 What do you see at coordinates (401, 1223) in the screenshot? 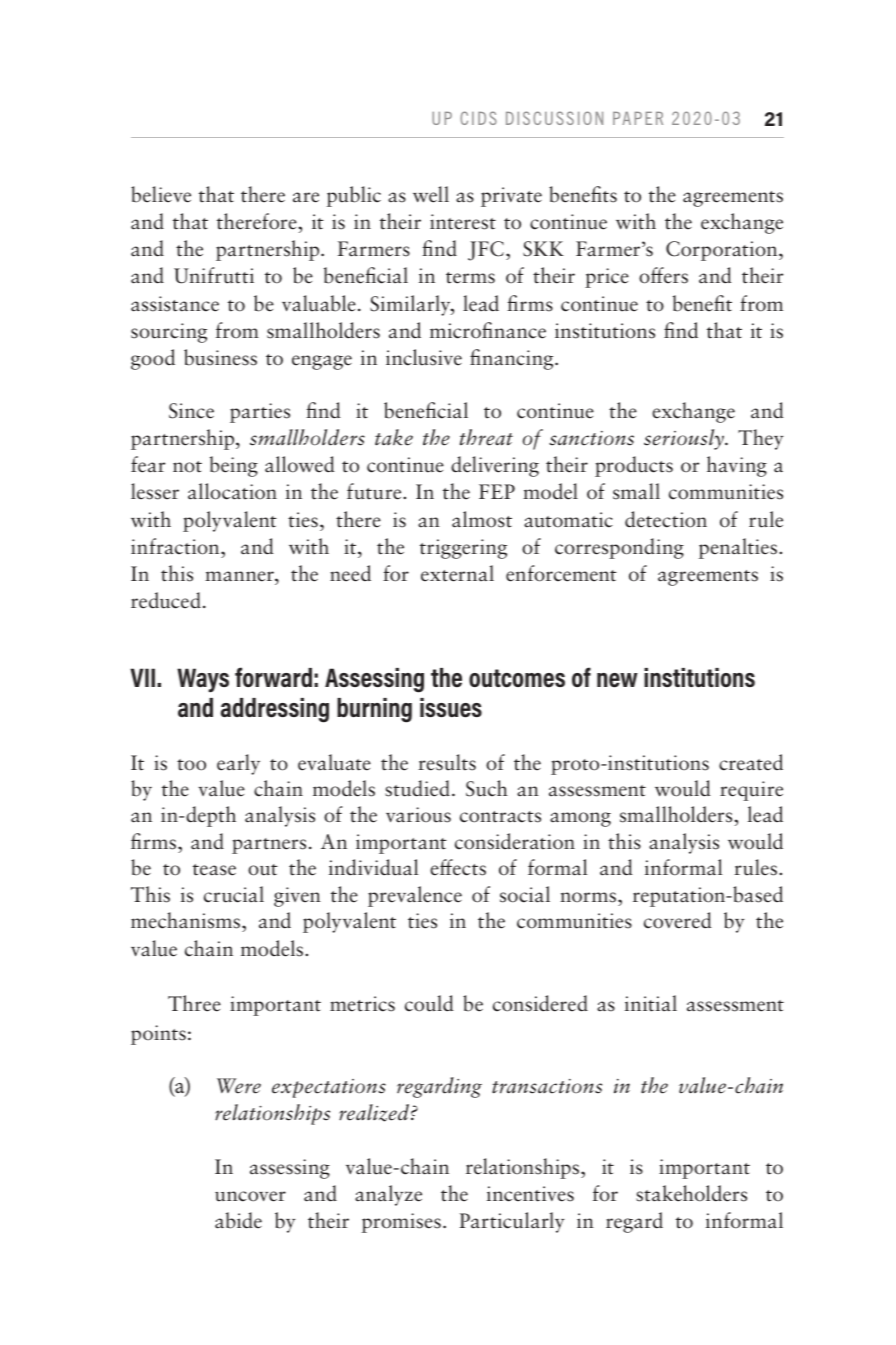
I see `promises` at bounding box center [401, 1223].
